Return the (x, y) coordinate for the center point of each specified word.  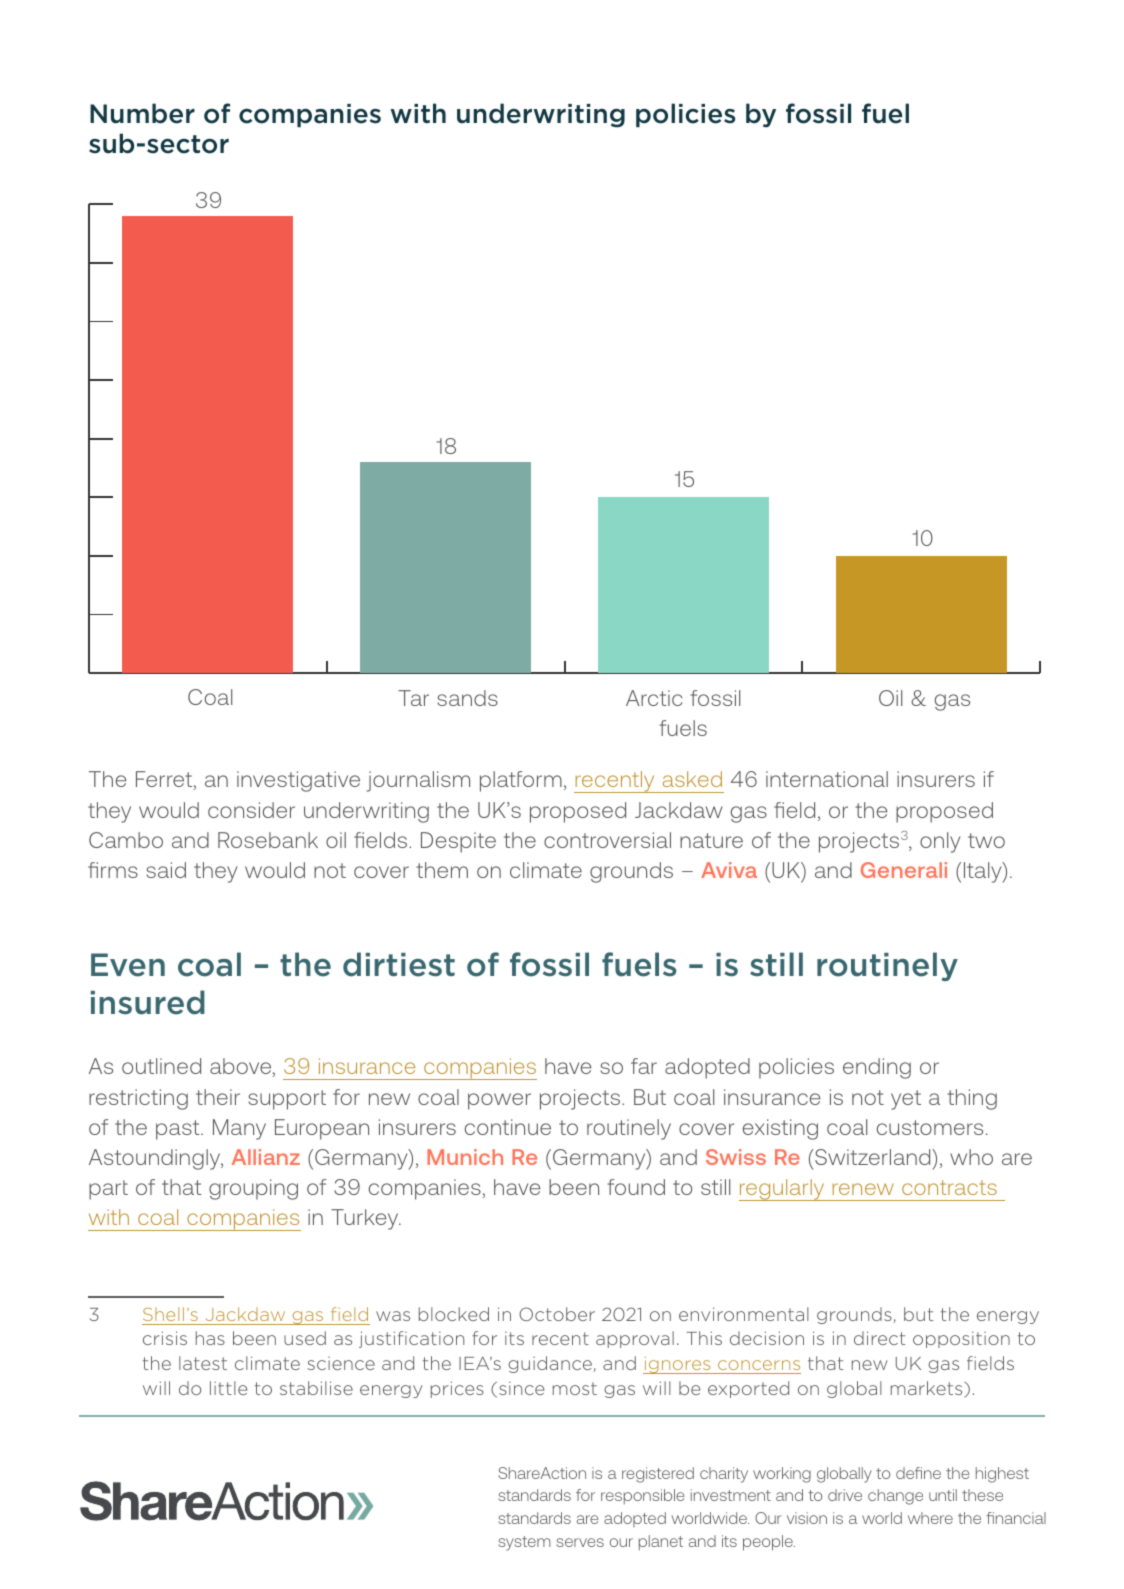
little (228, 1388)
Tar (413, 698)
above (242, 1067)
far (644, 1066)
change (895, 1497)
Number (142, 113)
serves (580, 1542)
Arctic (654, 698)
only (940, 842)
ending (877, 1068)
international (827, 779)
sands (467, 698)
